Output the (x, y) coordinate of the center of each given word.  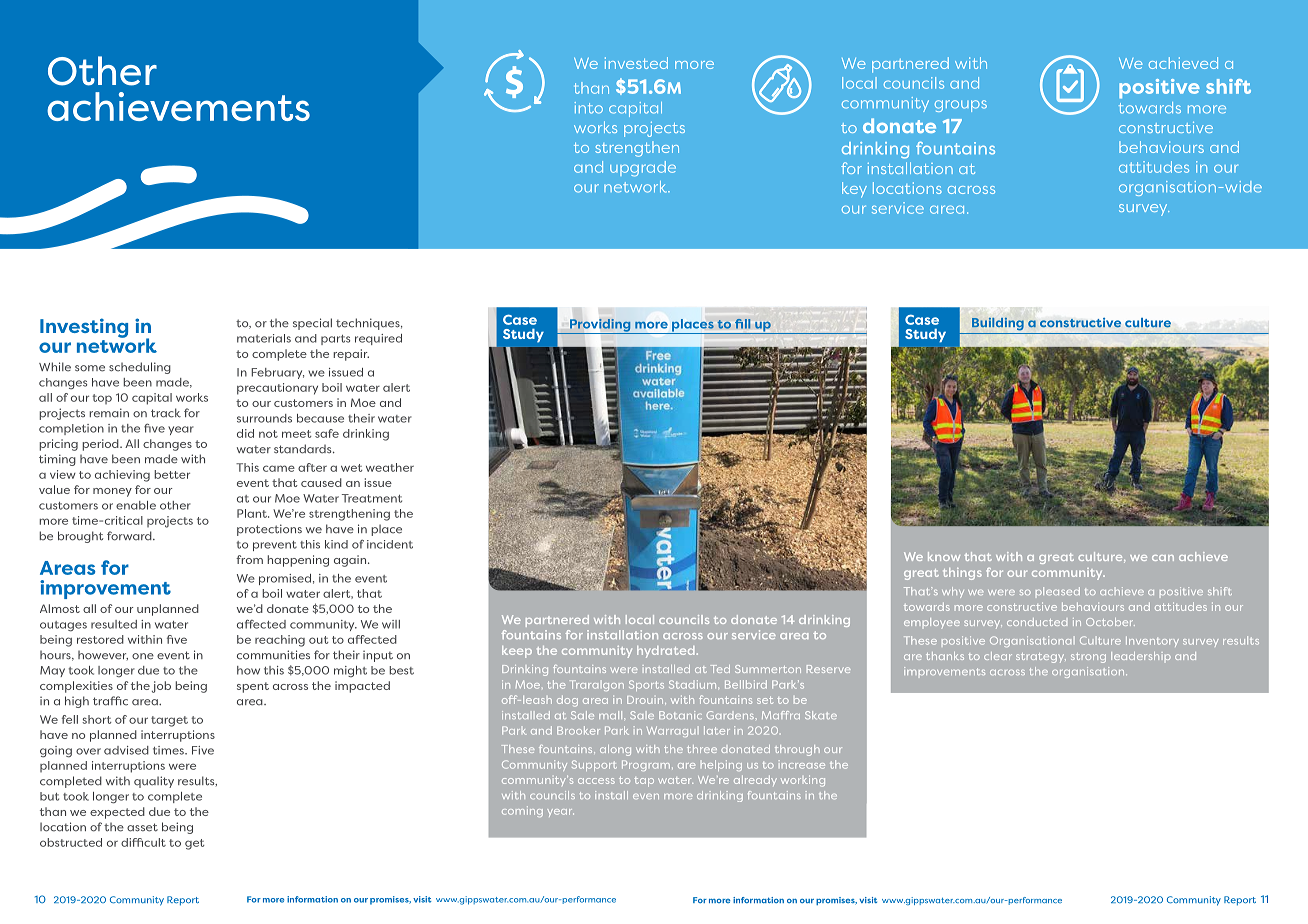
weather (390, 467)
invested (636, 63)
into (589, 108)
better (172, 474)
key (854, 190)
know (944, 556)
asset (142, 827)
